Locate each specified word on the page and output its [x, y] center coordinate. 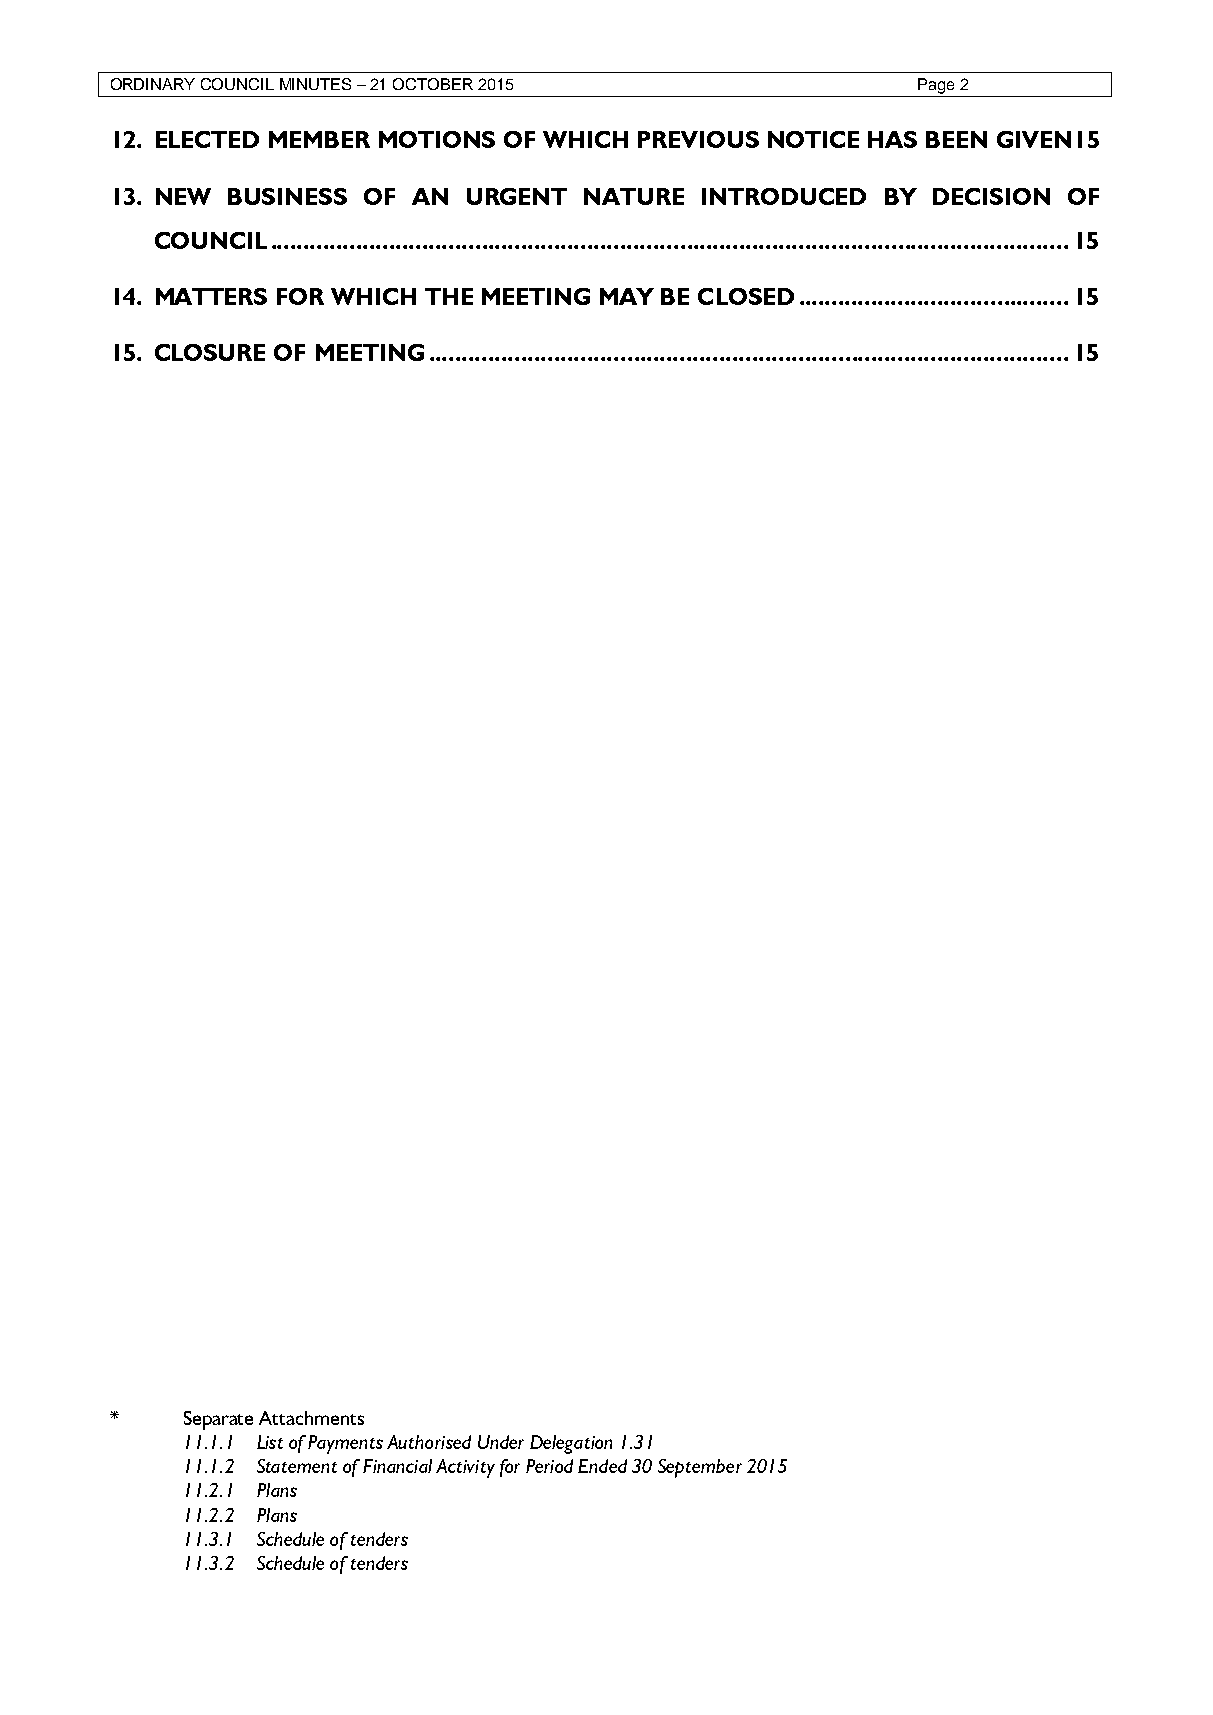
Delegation [571, 1444]
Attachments [311, 1418]
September [700, 1468]
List [270, 1442]
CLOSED [746, 296]
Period [549, 1466]
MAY [627, 296]
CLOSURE [210, 352]
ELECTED [207, 139]
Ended [602, 1466]
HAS [892, 139]
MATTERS [211, 296]
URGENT [517, 196]
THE [449, 296]
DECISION [991, 196]
